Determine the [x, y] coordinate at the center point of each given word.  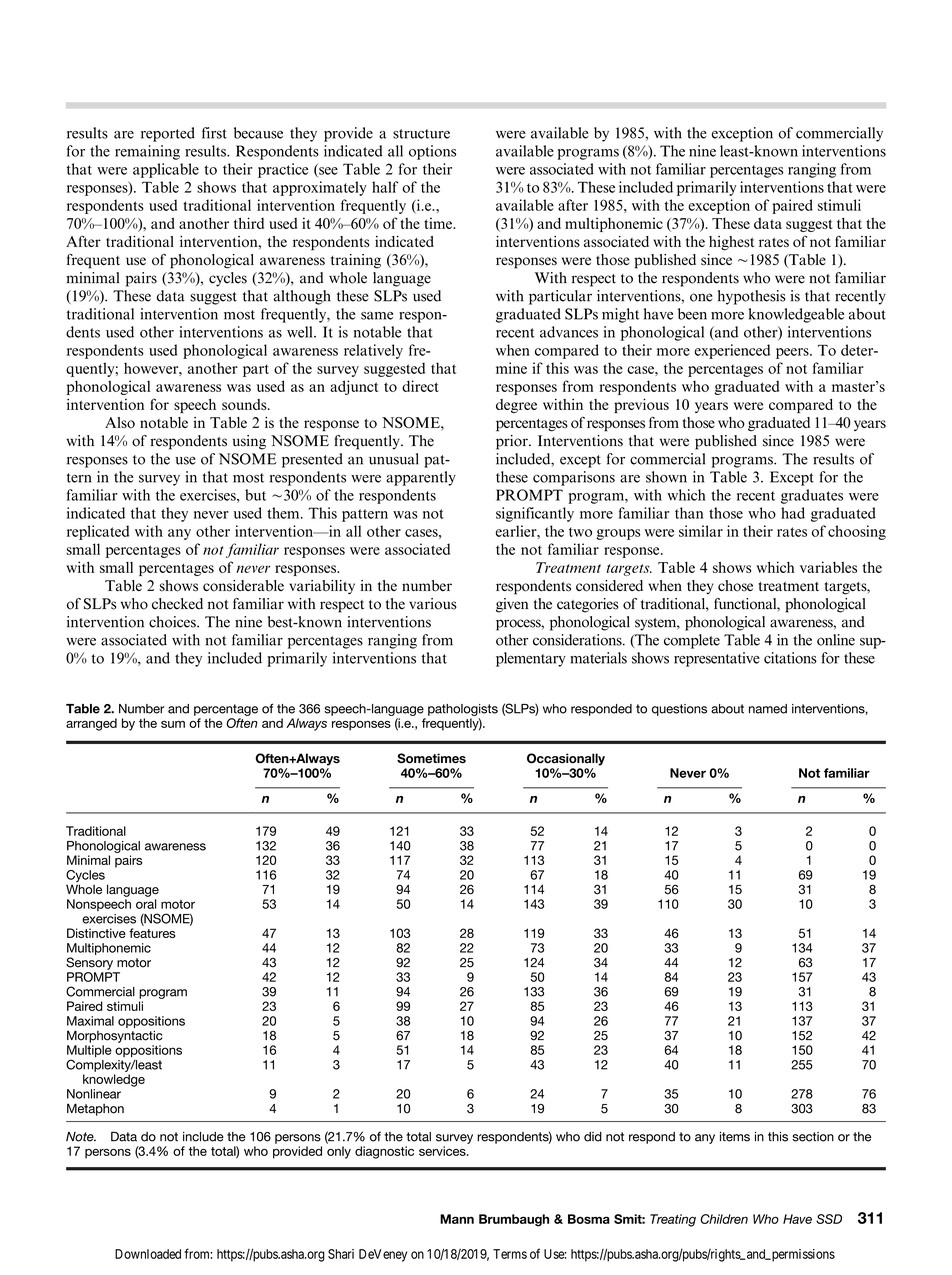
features [152, 933]
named [768, 709]
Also [120, 422]
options [432, 152]
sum [173, 724]
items [735, 1137]
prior [513, 442]
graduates [812, 496]
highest [731, 243]
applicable [166, 170]
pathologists [463, 710]
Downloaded [148, 1254]
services [443, 1151]
